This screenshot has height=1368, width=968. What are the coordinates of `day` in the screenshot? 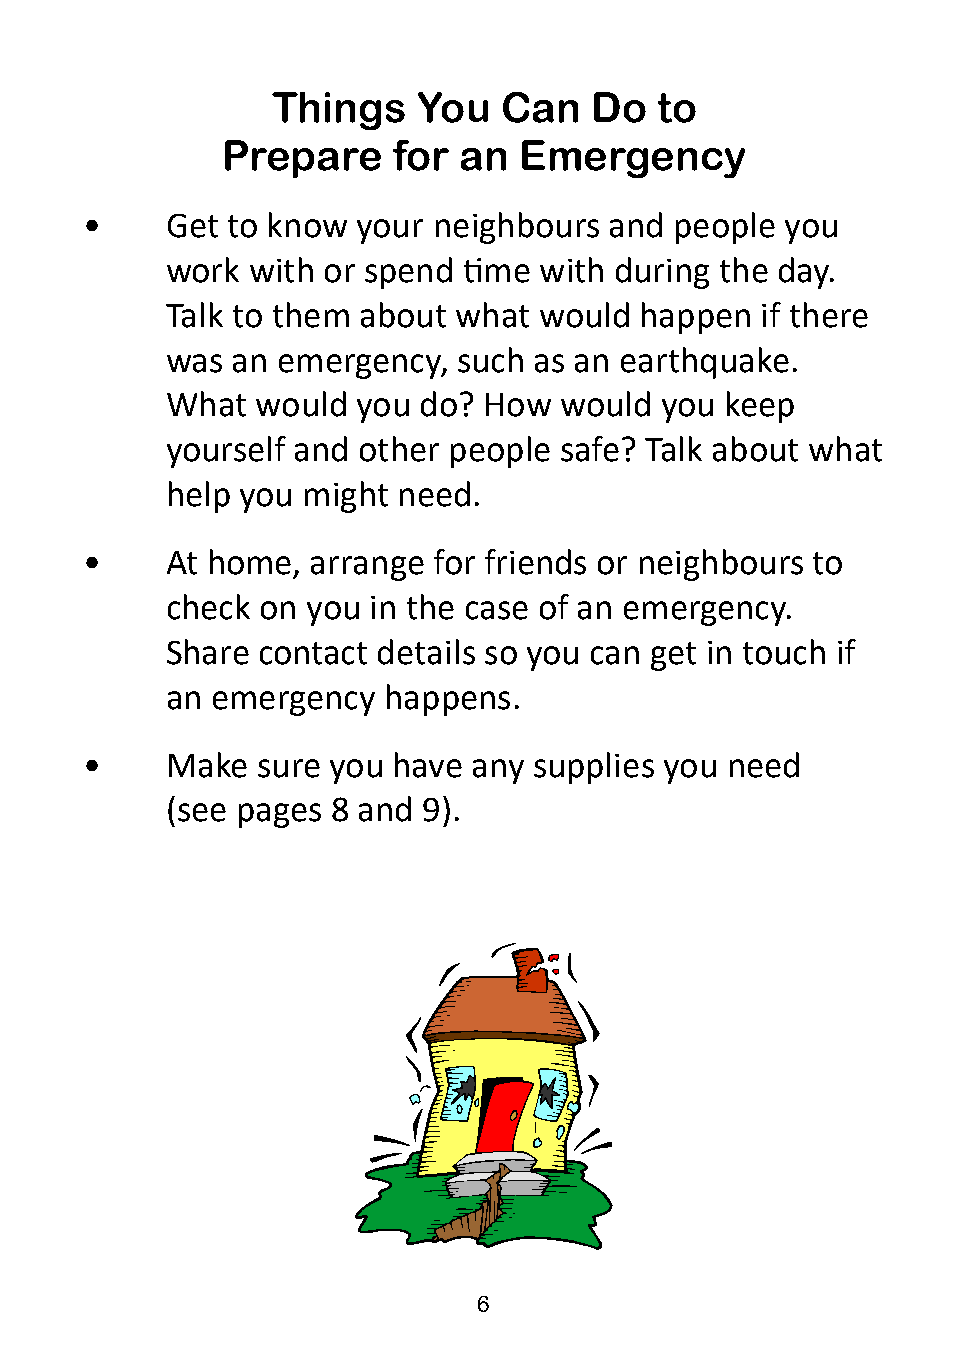 It's located at (805, 273).
